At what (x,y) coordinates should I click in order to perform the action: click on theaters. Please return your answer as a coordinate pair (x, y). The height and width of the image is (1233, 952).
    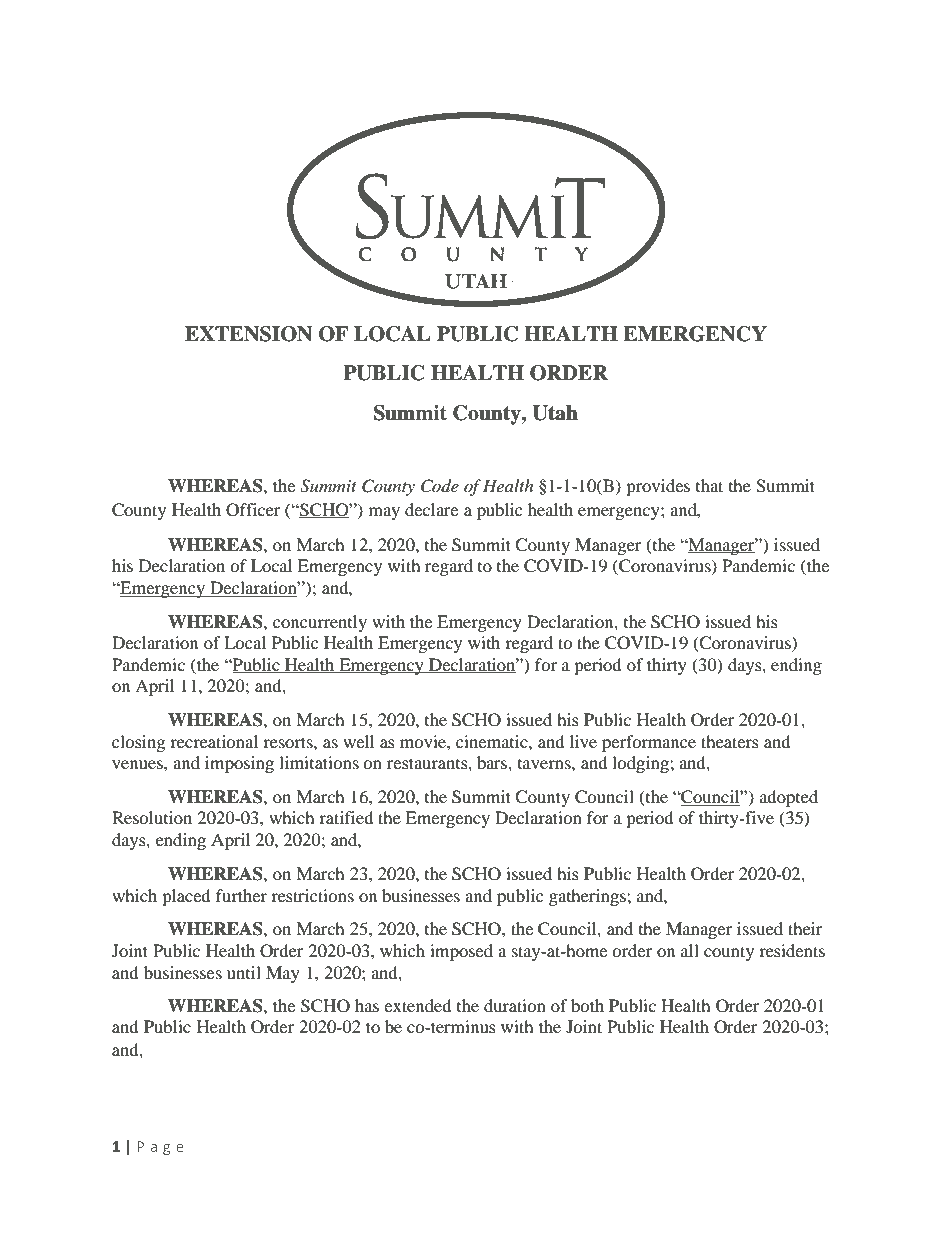
    Looking at the image, I should click on (730, 741).
